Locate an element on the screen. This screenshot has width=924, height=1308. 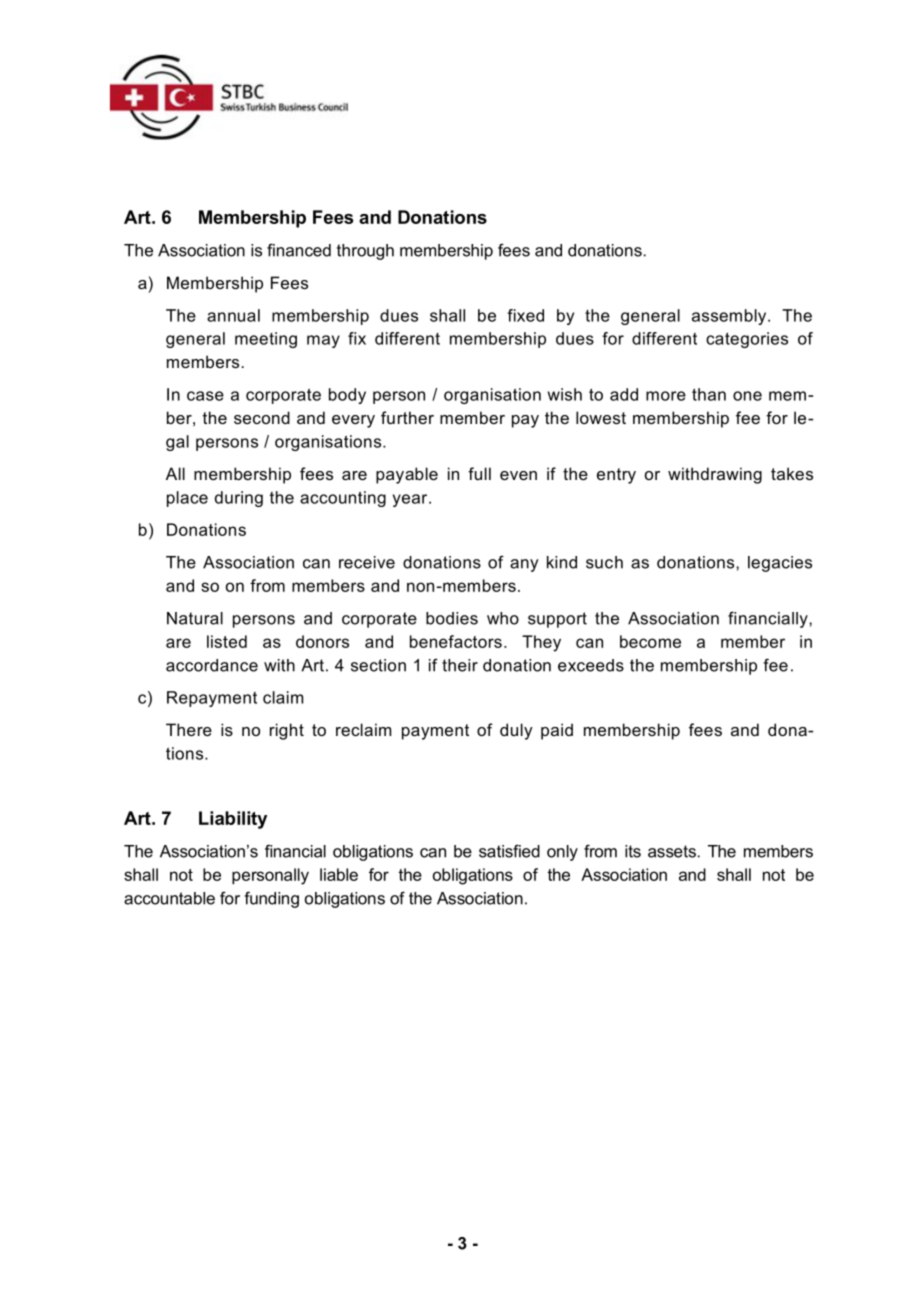
satisfied is located at coordinates (509, 851).
